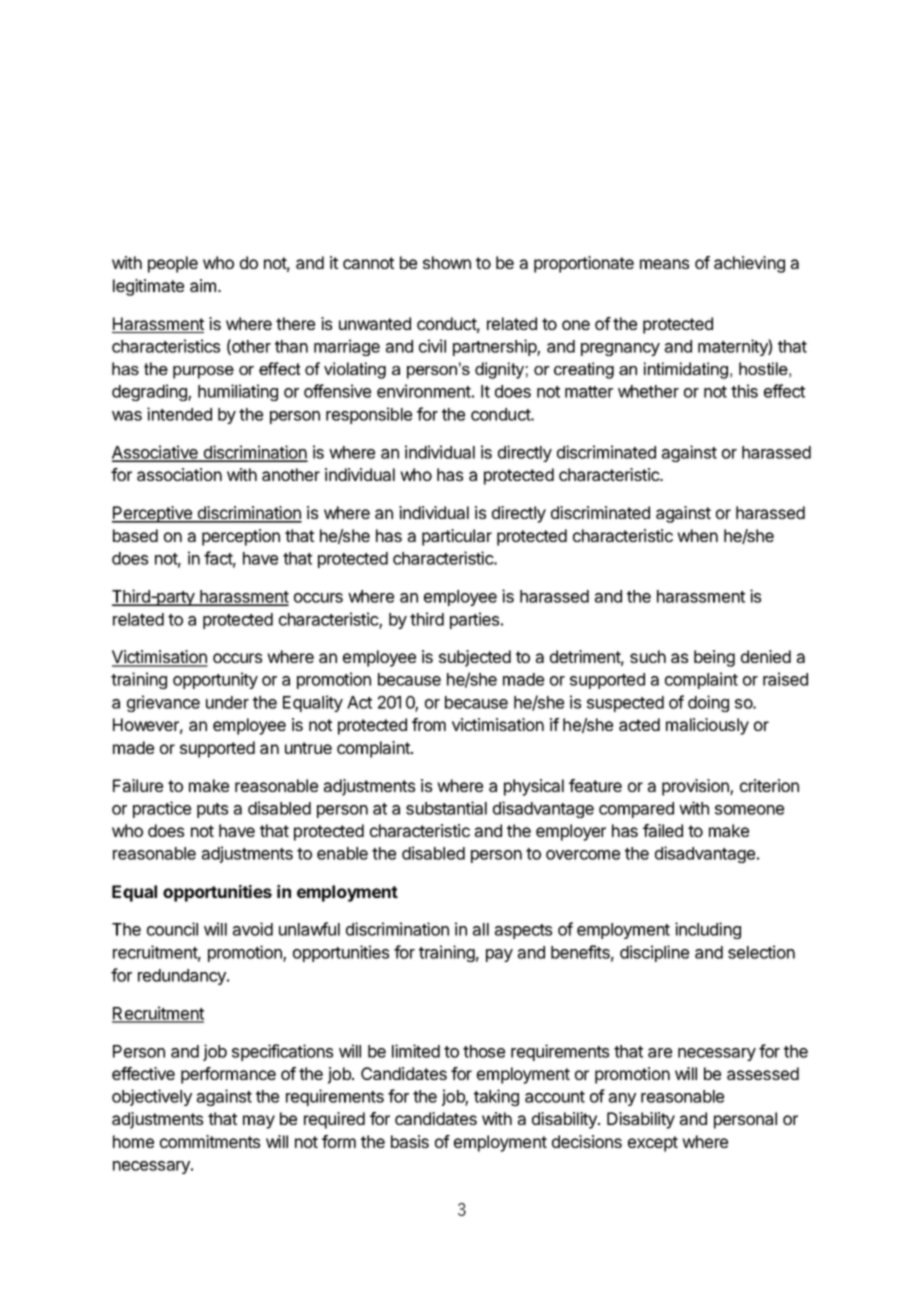 This document has height=1308, width=924. Describe the element at coordinates (653, 1144) in the document. I see `except` at that location.
